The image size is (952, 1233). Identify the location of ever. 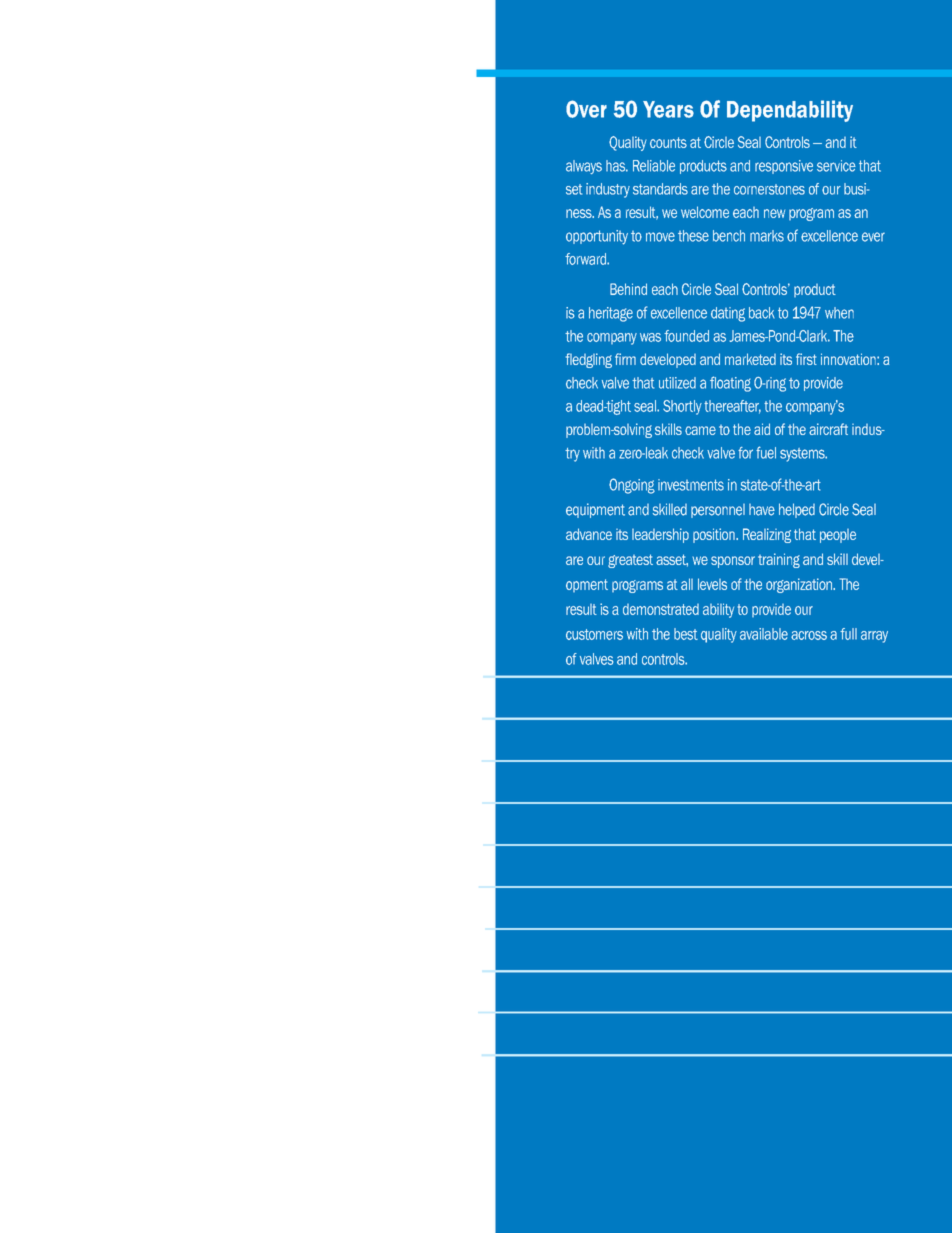
(873, 237).
